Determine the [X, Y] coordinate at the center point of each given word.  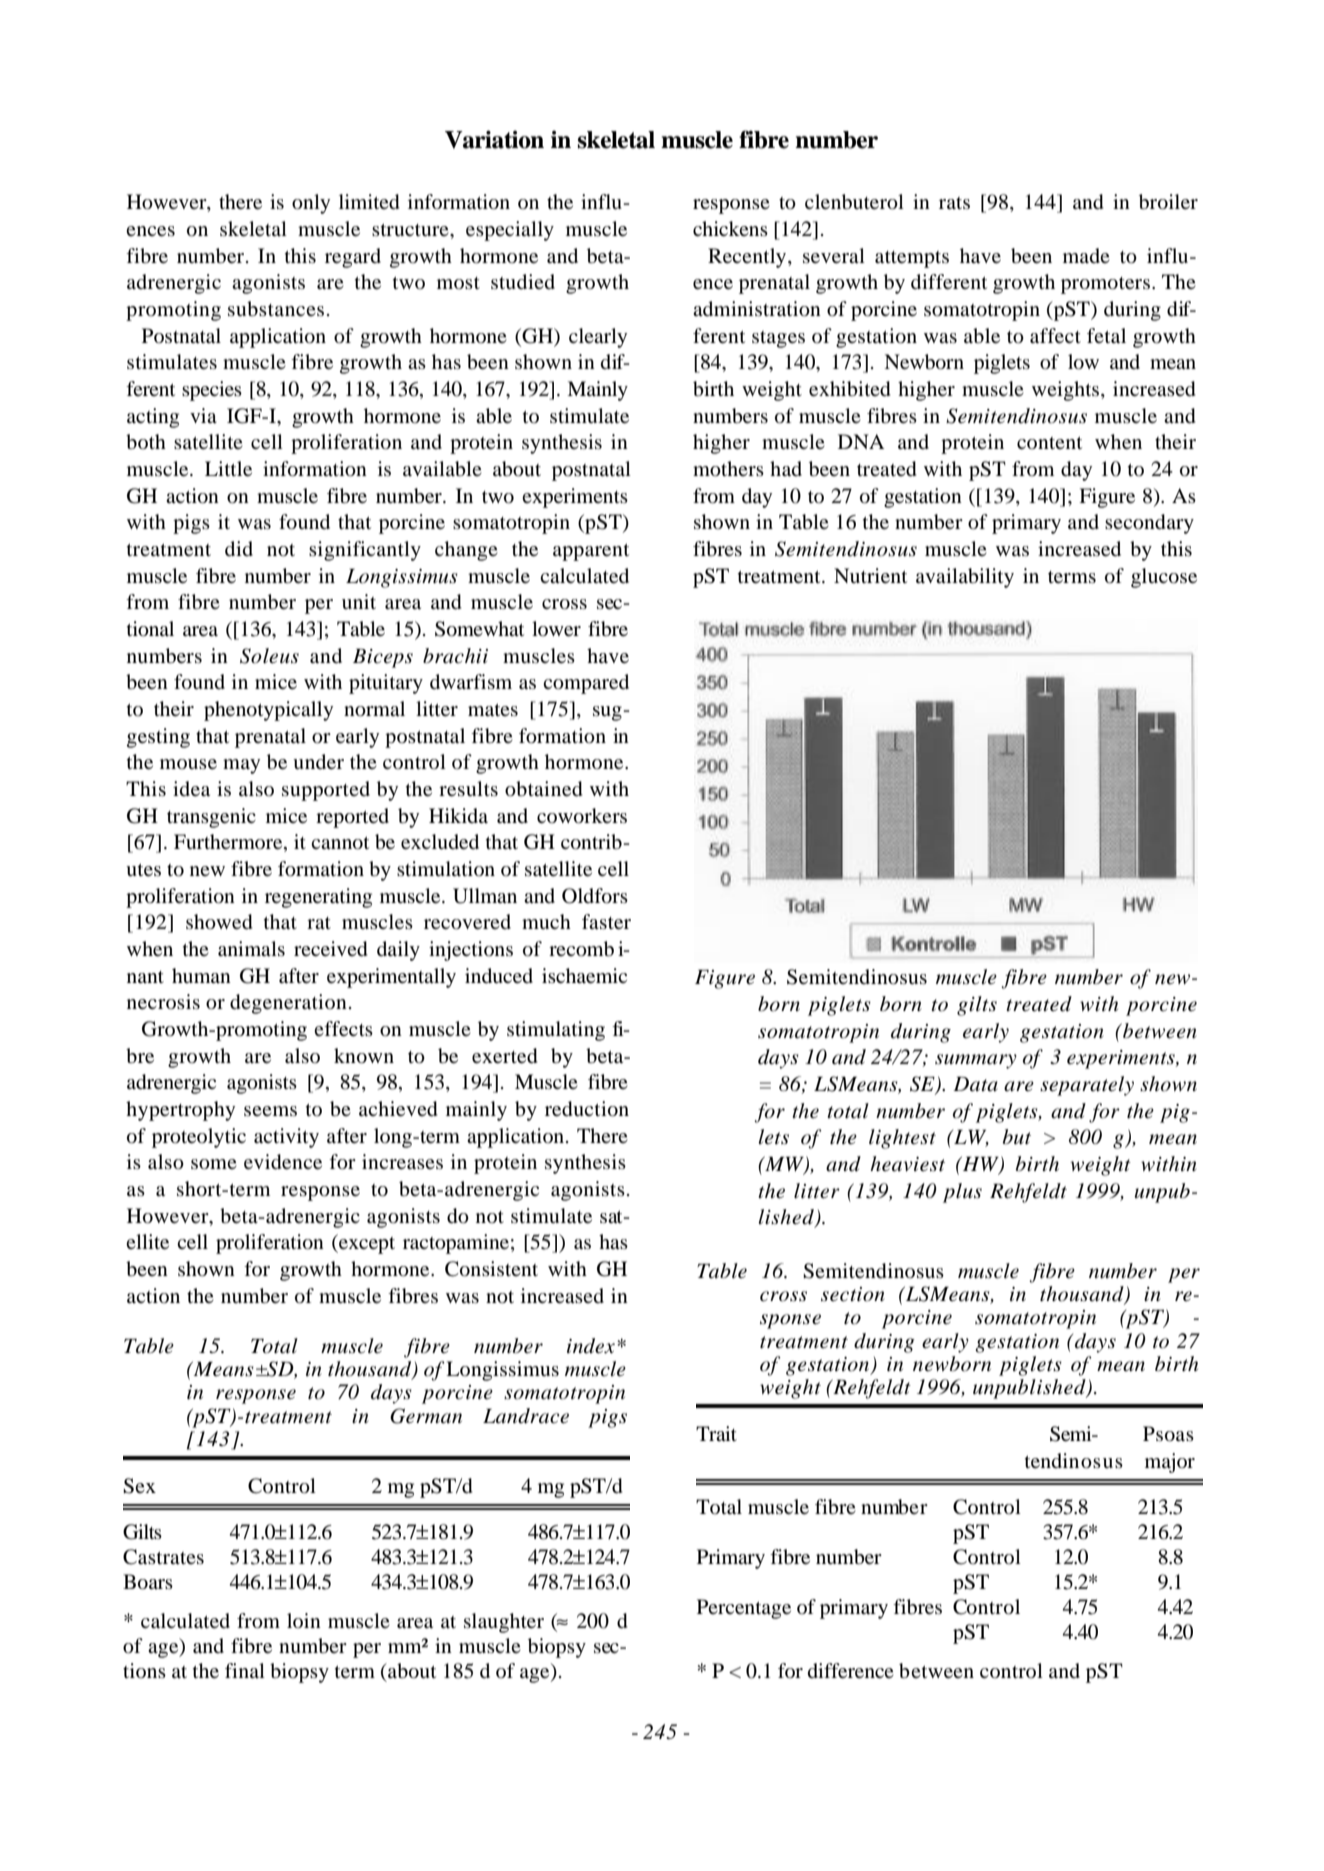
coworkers [582, 816]
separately [1087, 1086]
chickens [730, 228]
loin [304, 1620]
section [852, 1294]
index [591, 1346]
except [366, 1244]
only [311, 204]
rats [954, 203]
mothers [728, 469]
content [1049, 443]
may [241, 766]
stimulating [556, 1031]
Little [228, 469]
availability [965, 578]
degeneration [288, 1004]
